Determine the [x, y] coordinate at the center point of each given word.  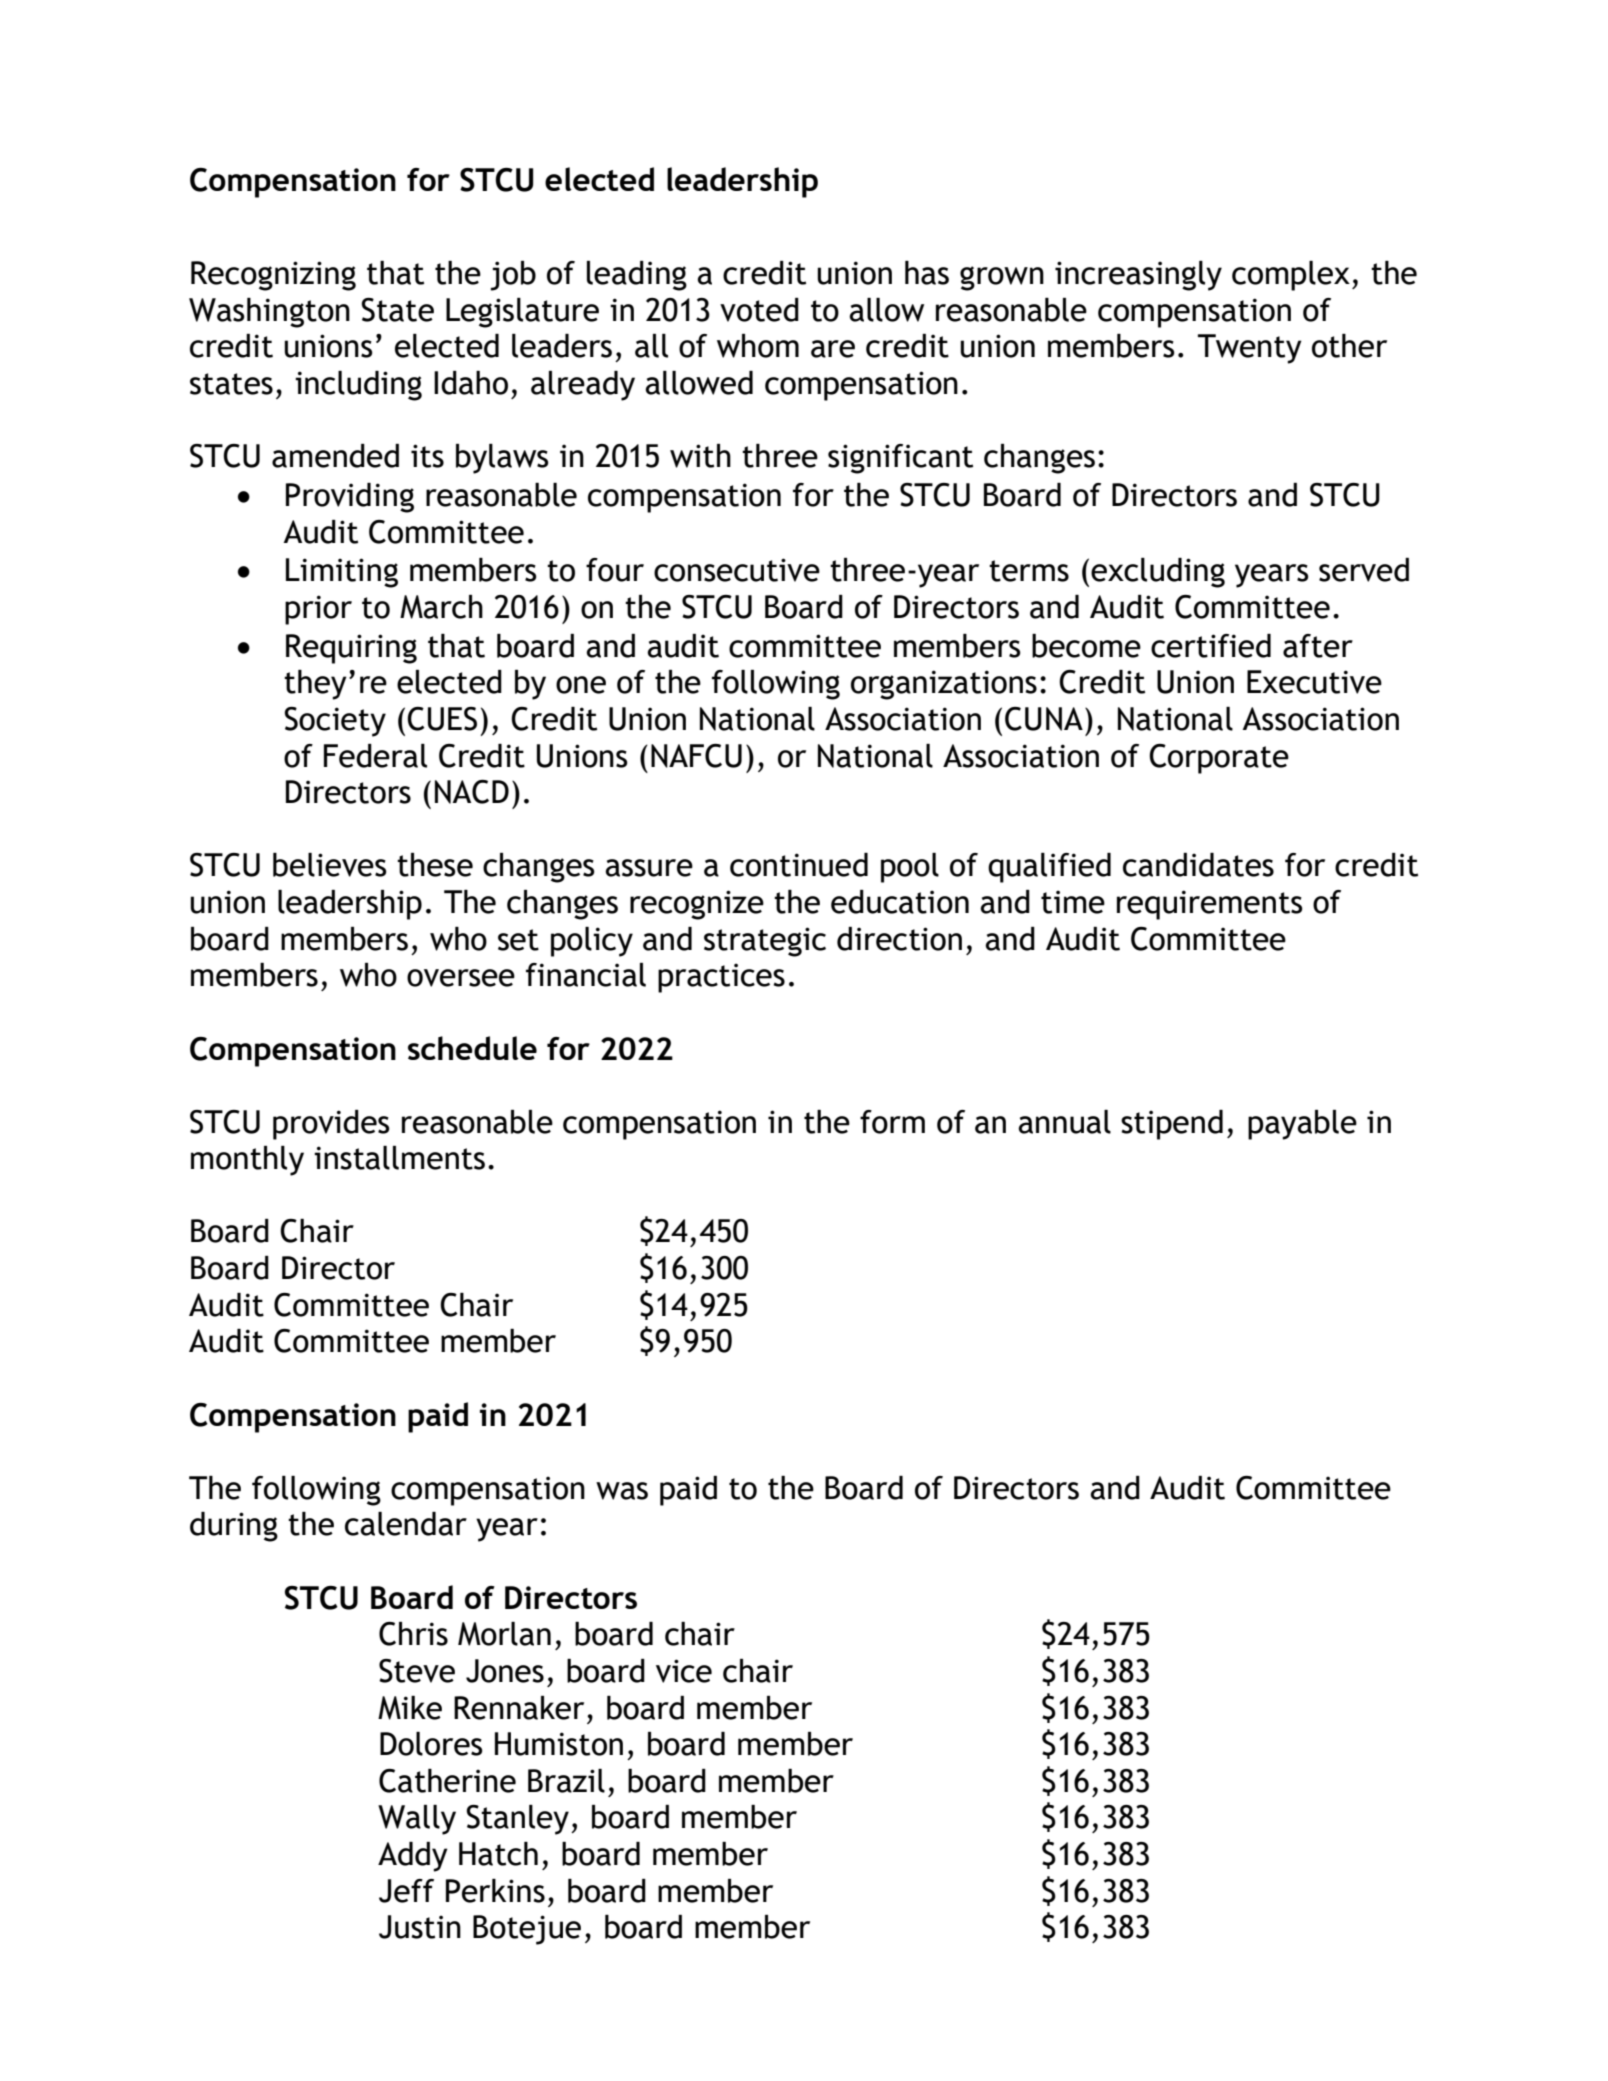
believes [330, 865]
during [234, 1527]
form [892, 1122]
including [358, 386]
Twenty [1250, 349]
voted [759, 310]
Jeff [406, 1891]
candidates [1198, 865]
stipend [1172, 1125]
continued [799, 865]
